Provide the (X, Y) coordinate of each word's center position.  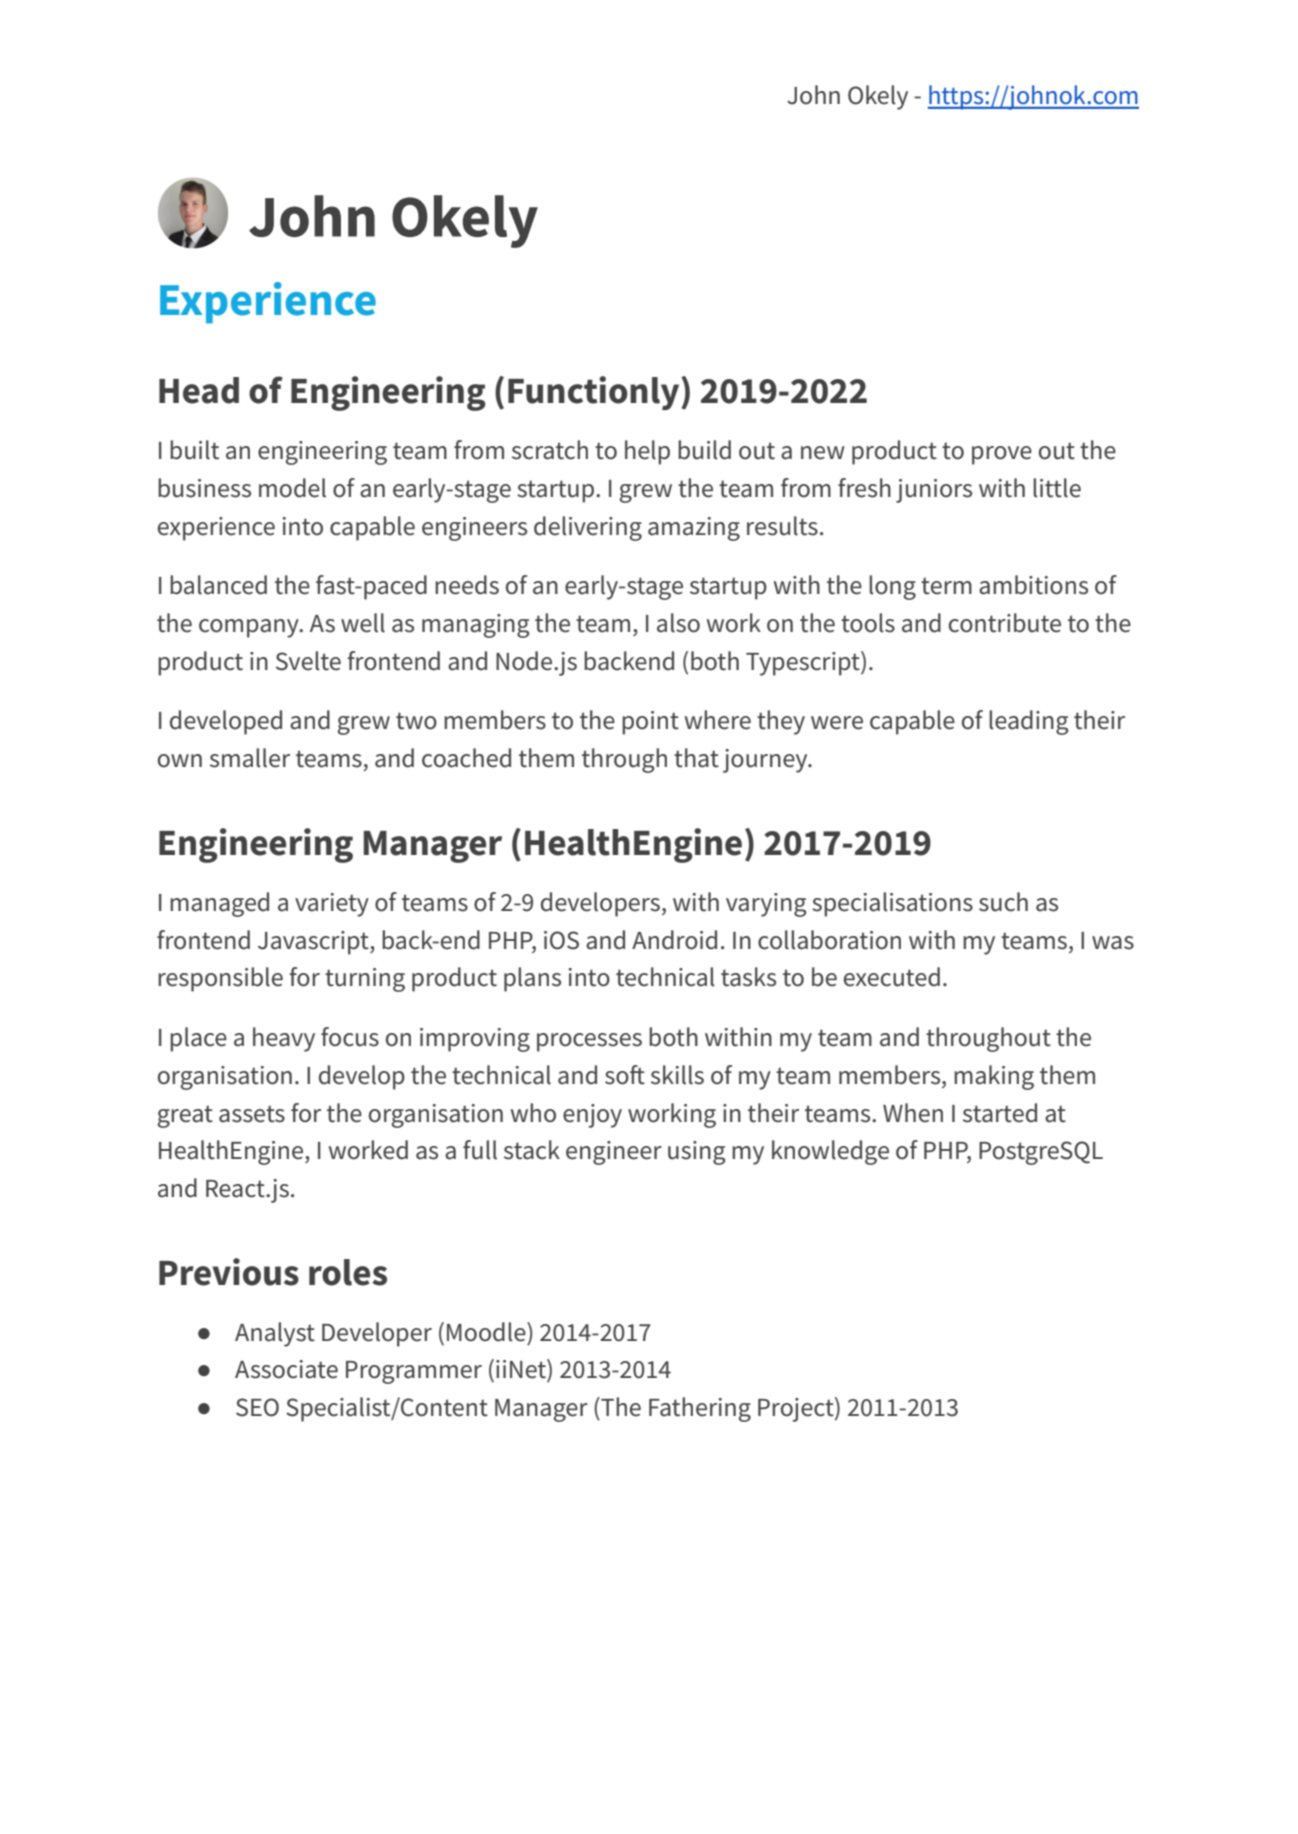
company (250, 628)
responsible (220, 979)
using (697, 1153)
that (696, 758)
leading (1029, 722)
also (678, 623)
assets (252, 1114)
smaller (250, 758)
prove (1002, 455)
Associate (286, 1369)
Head (199, 390)
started (1000, 1113)
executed (892, 977)
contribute (1005, 623)
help (647, 452)
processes (589, 1042)
